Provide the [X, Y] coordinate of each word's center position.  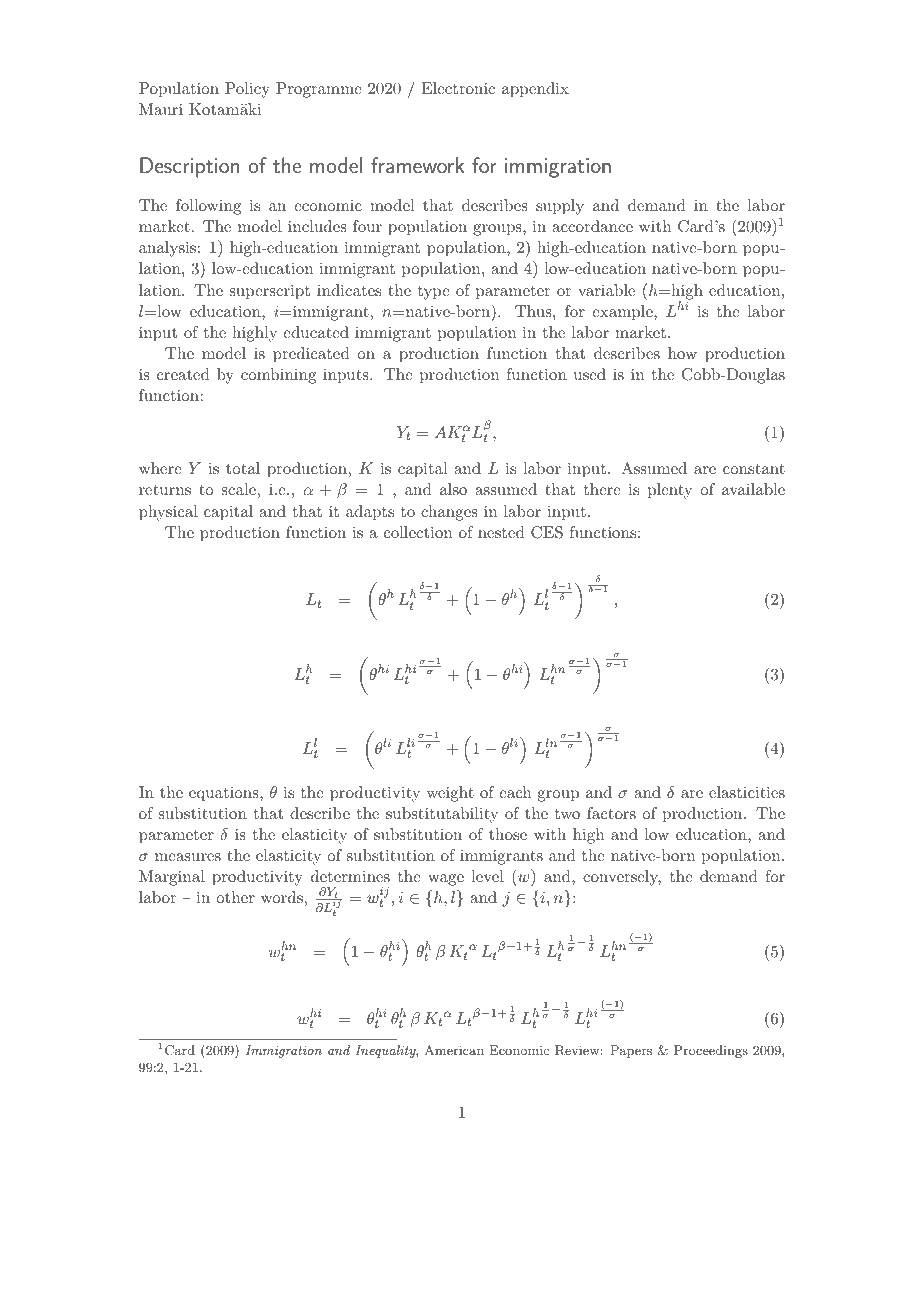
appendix [535, 90]
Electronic [458, 88]
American [454, 1050]
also [453, 489]
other [235, 897]
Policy [247, 90]
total [243, 468]
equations [225, 794]
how [682, 353]
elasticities [747, 792]
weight [450, 794]
